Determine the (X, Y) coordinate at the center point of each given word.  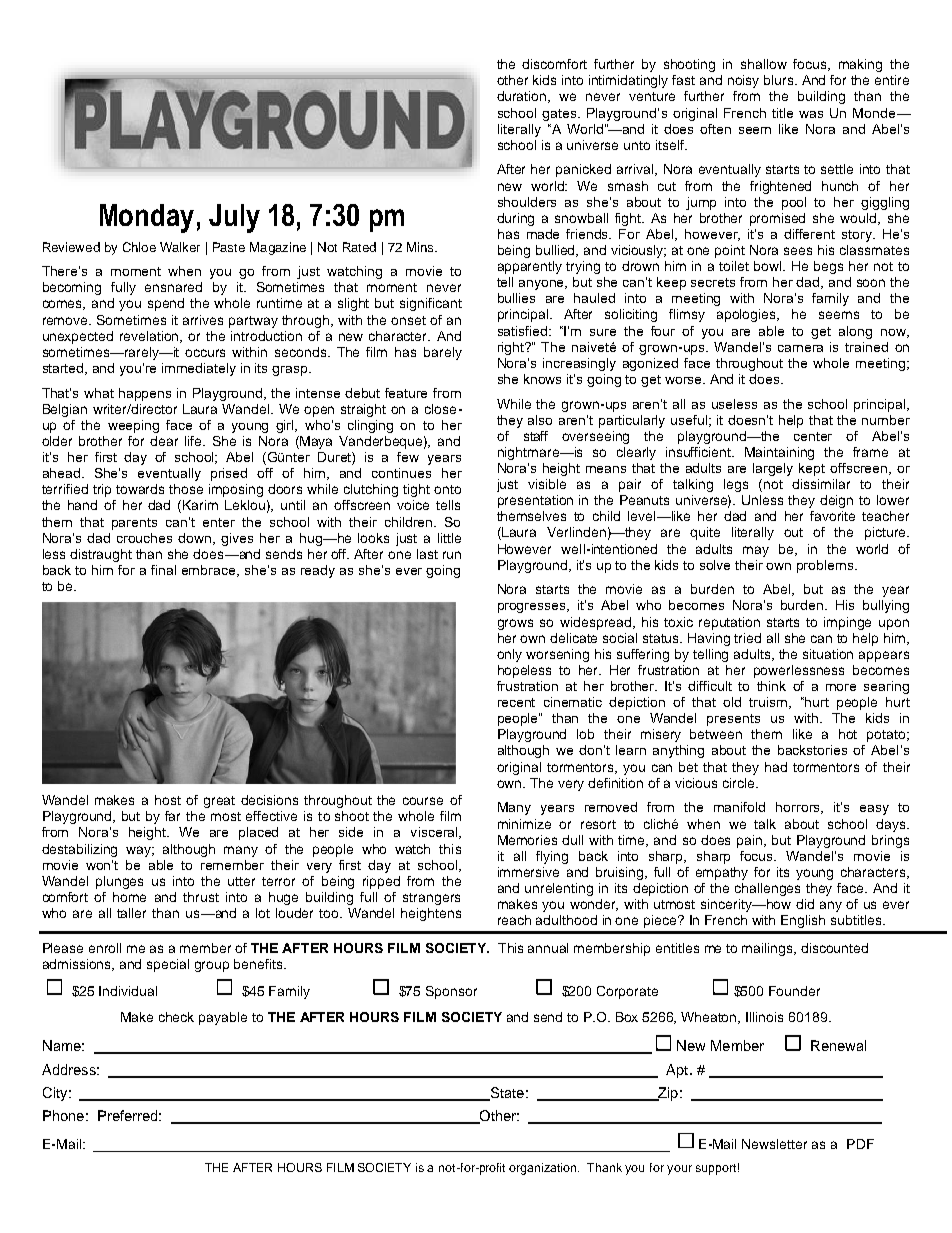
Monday (147, 218)
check (176, 1017)
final (163, 570)
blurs (780, 80)
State (506, 1094)
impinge (847, 623)
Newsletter (774, 1144)
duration (523, 97)
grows (515, 624)
